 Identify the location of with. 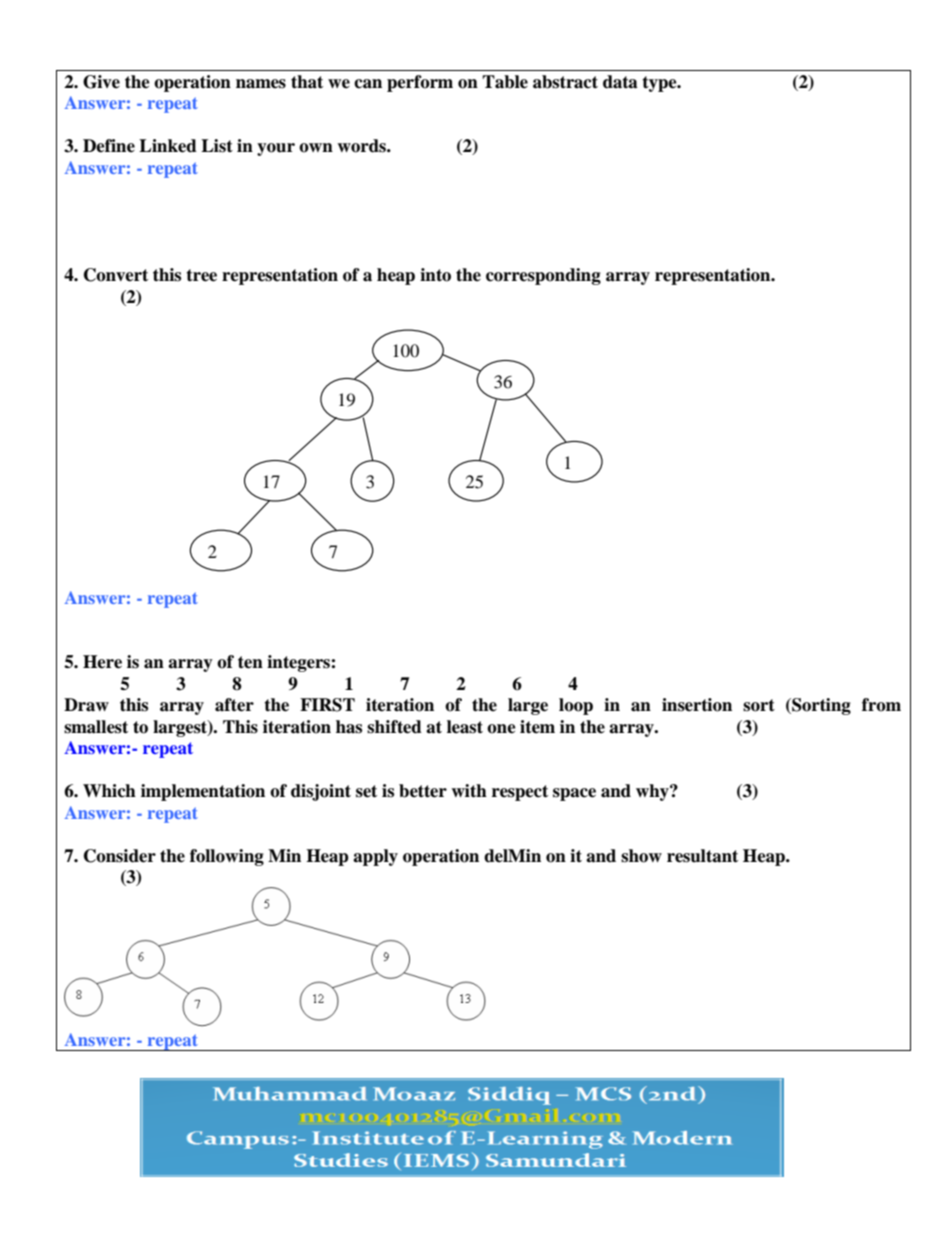
(469, 791).
